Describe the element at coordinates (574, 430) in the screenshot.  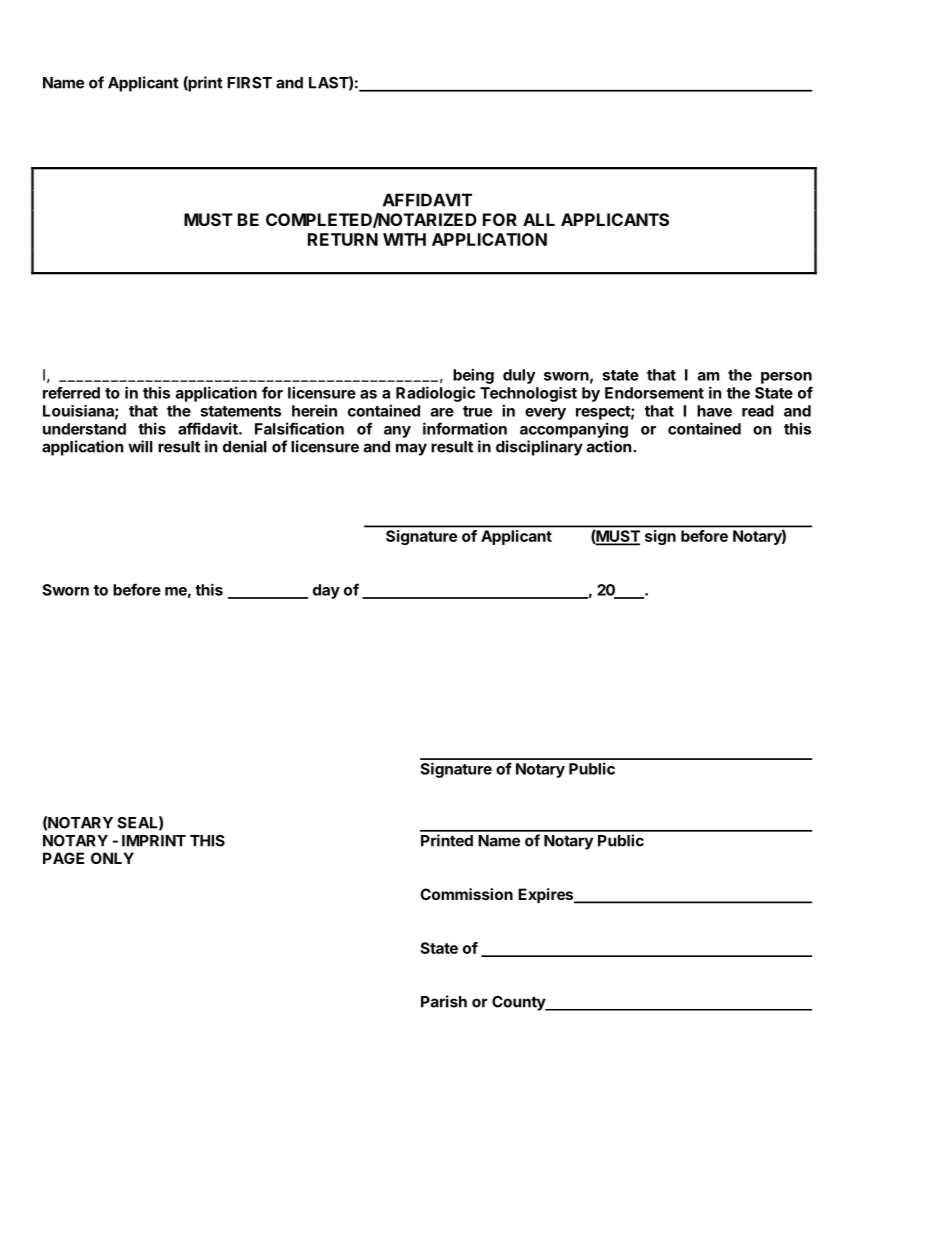
I see `accompanying` at that location.
